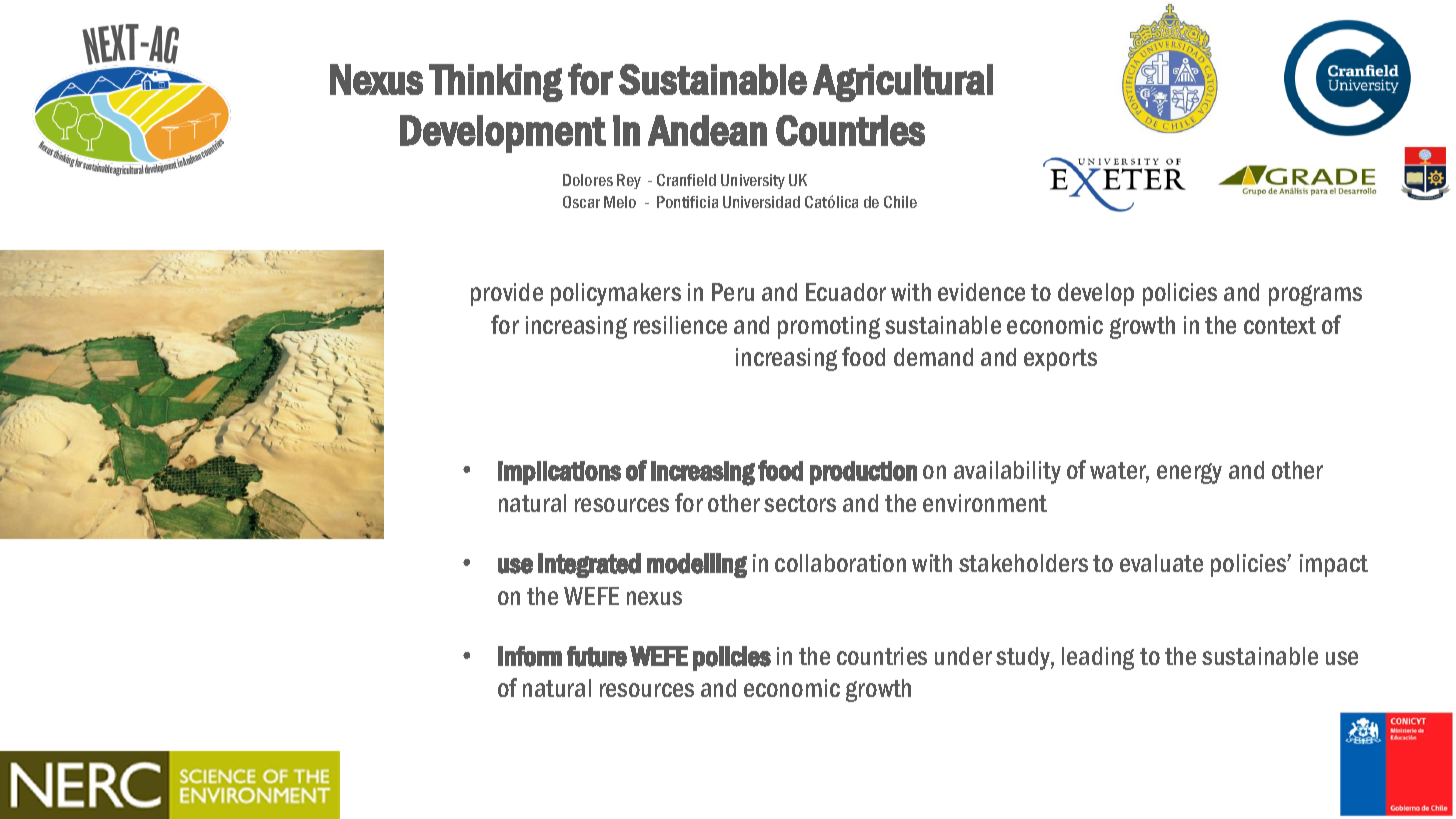 The width and height of the screenshot is (1456, 819). I want to click on under, so click(963, 656).
